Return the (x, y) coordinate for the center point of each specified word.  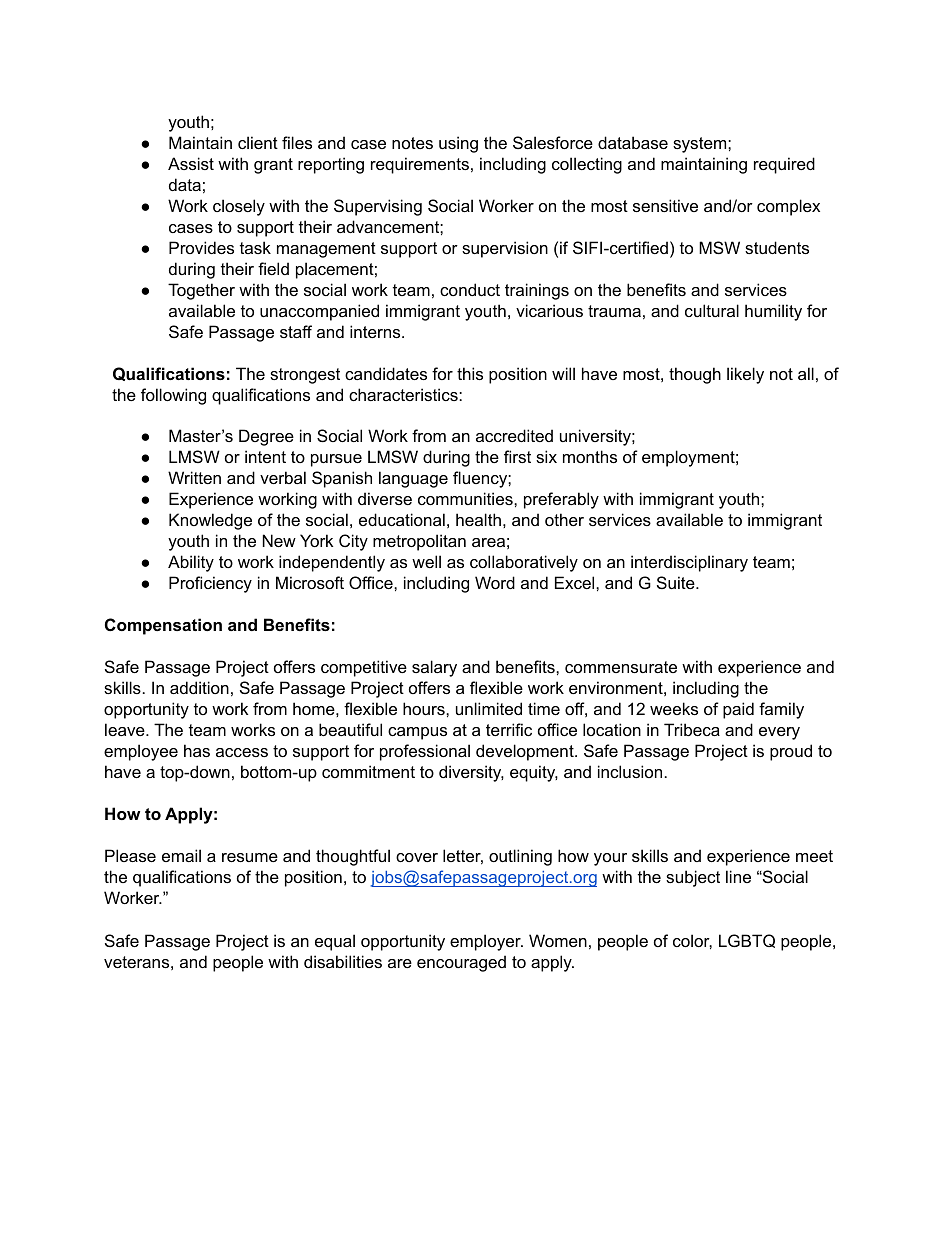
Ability (191, 563)
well (426, 561)
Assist (191, 163)
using (458, 144)
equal (335, 942)
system (701, 145)
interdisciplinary (689, 563)
